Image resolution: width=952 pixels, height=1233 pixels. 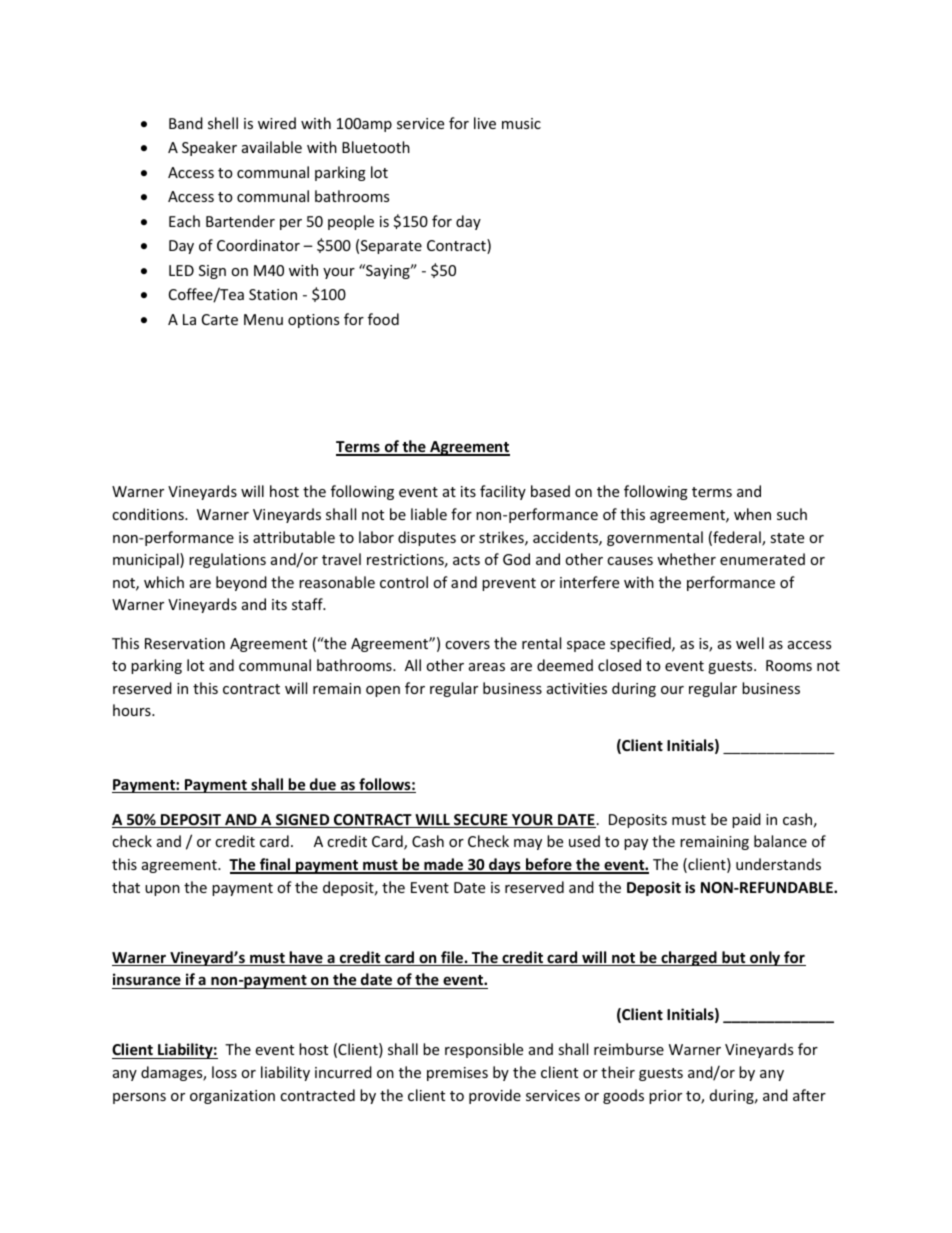 I want to click on music, so click(x=521, y=123).
